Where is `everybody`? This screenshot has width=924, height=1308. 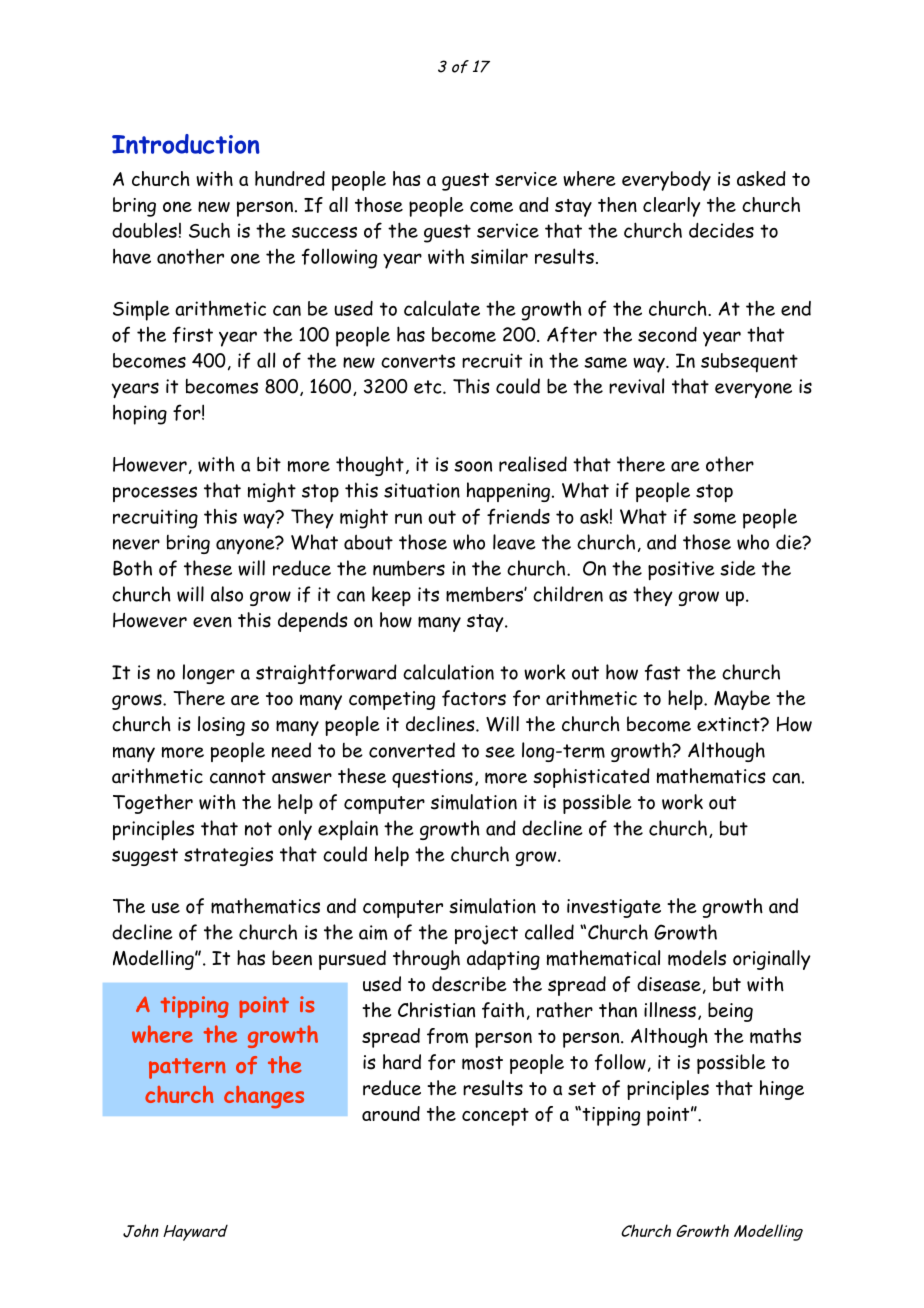 everybody is located at coordinates (666, 181).
